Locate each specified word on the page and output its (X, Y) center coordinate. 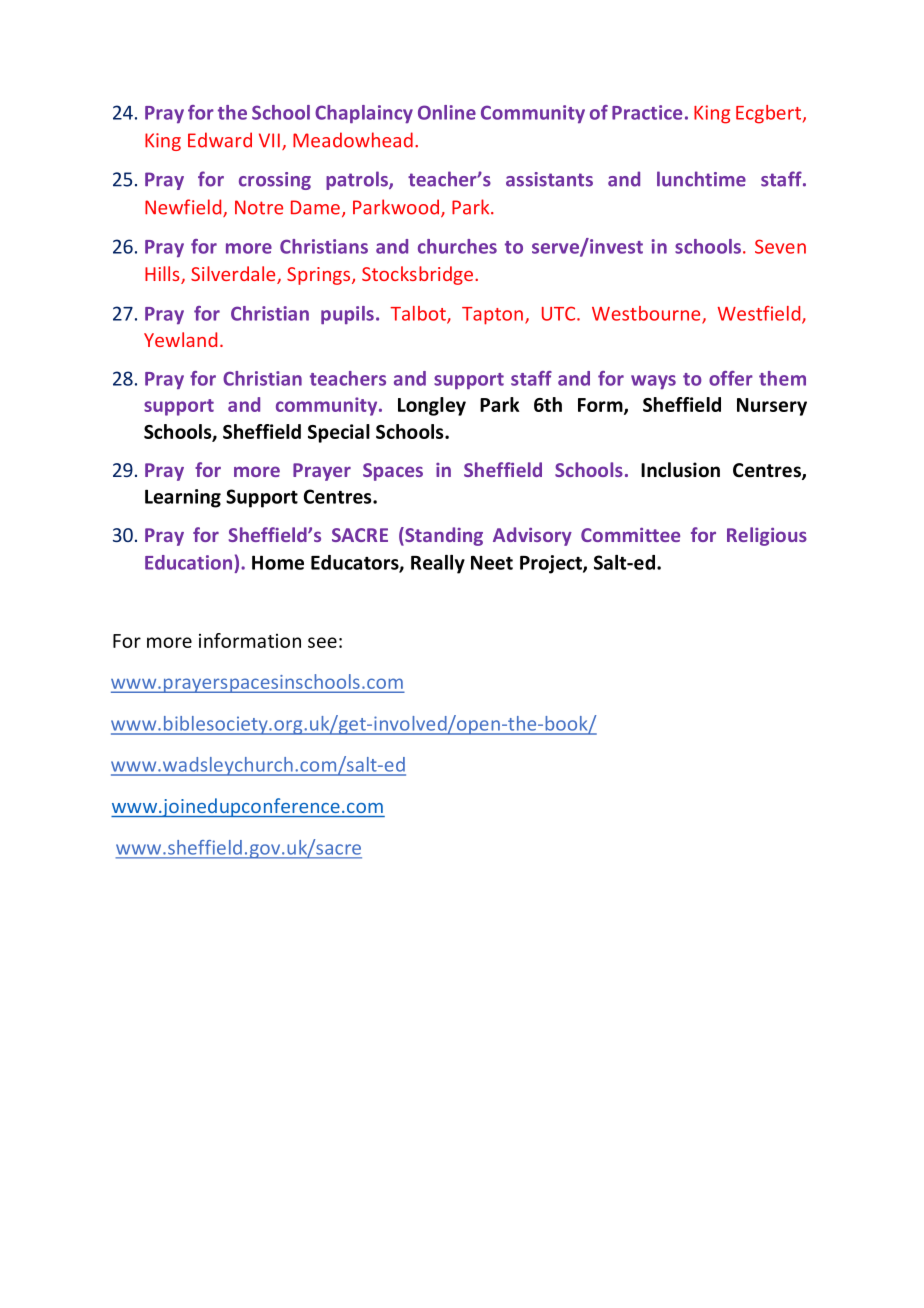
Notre (259, 207)
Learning (183, 498)
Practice (647, 112)
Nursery (772, 407)
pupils (347, 315)
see (322, 642)
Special (339, 433)
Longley (432, 406)
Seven (780, 246)
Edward (220, 140)
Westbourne (647, 314)
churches (457, 246)
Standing (443, 536)
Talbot (419, 314)
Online (447, 112)
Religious (767, 536)
